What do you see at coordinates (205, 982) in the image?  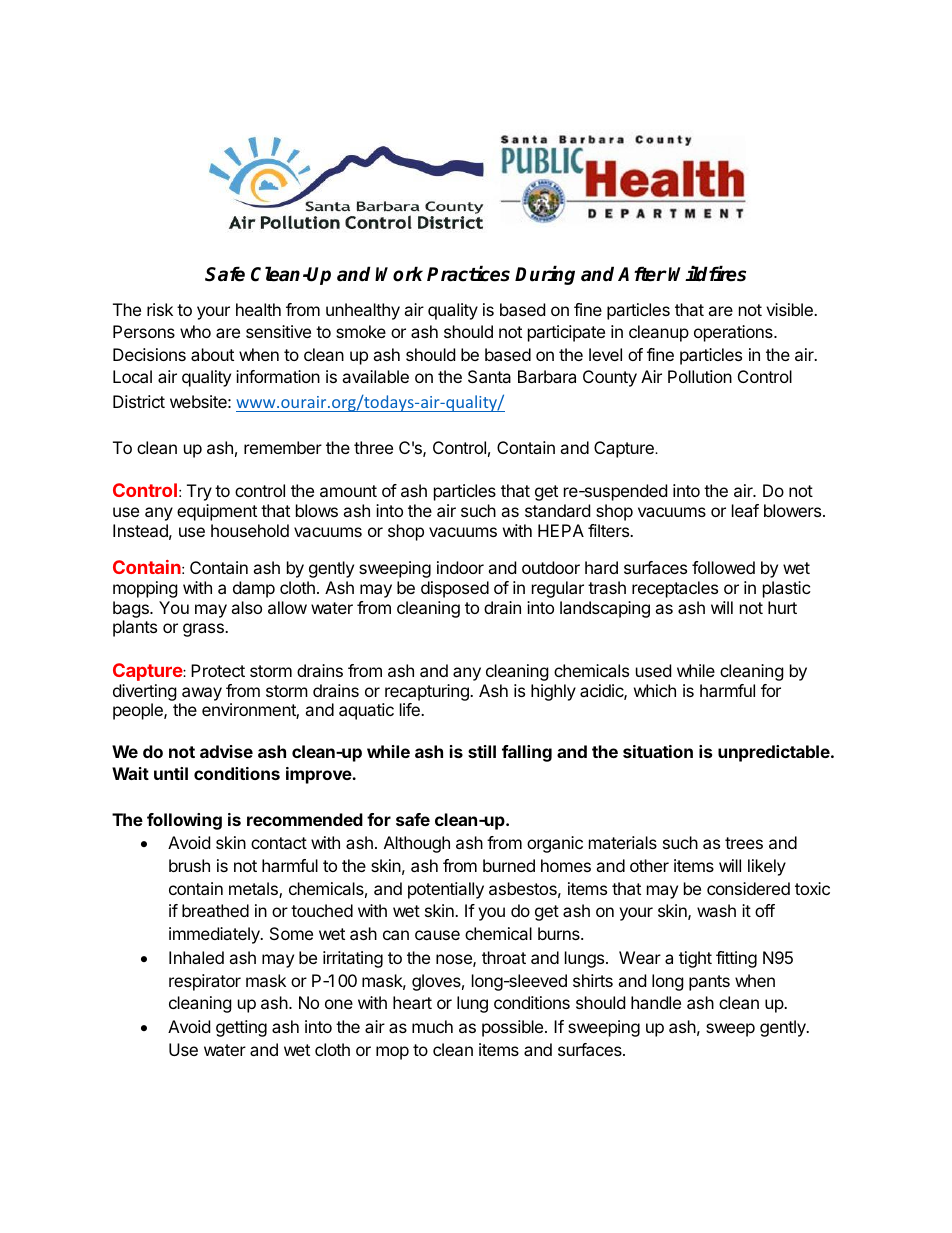 I see `respirator` at bounding box center [205, 982].
